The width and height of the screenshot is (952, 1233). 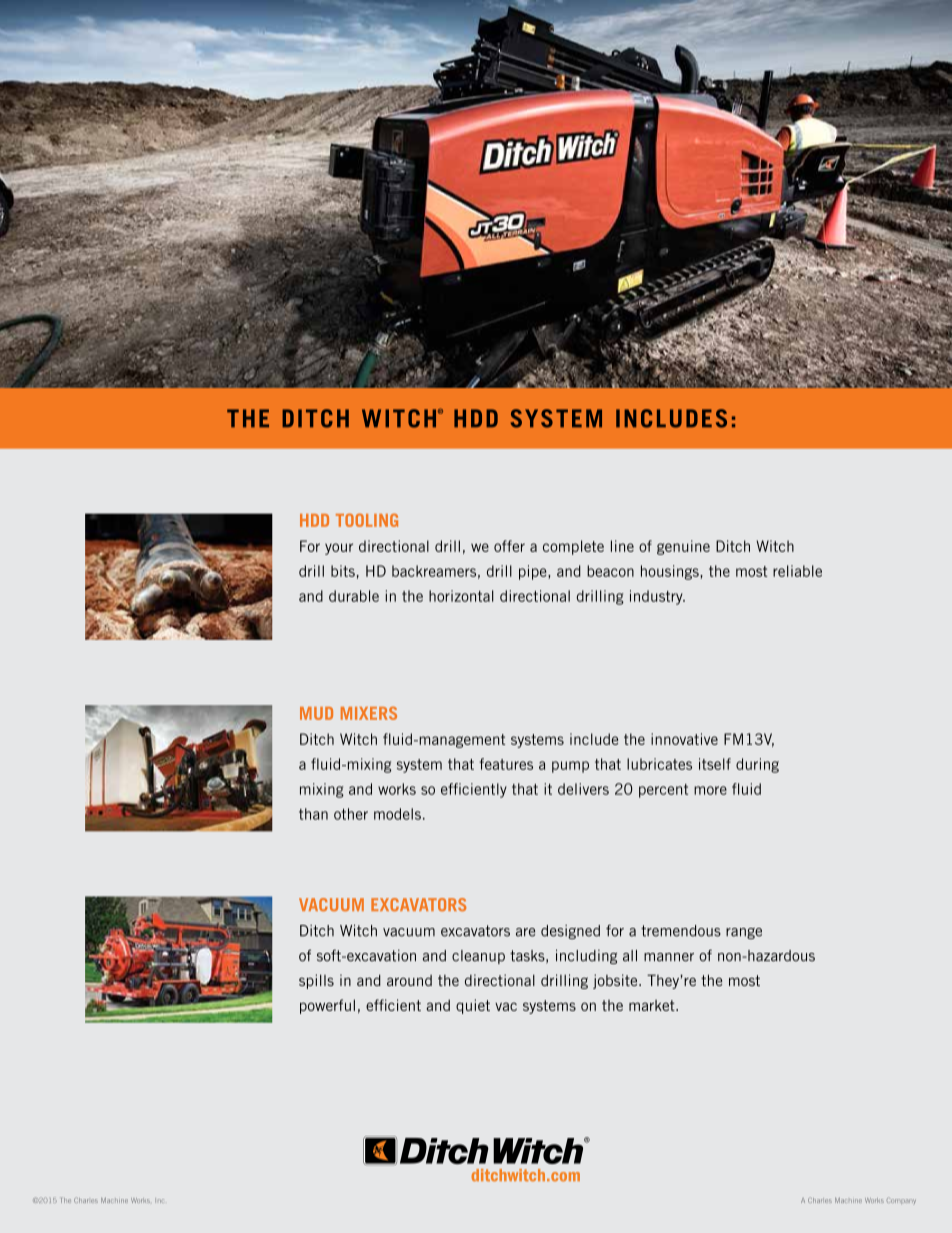 I want to click on market, so click(x=653, y=1005).
